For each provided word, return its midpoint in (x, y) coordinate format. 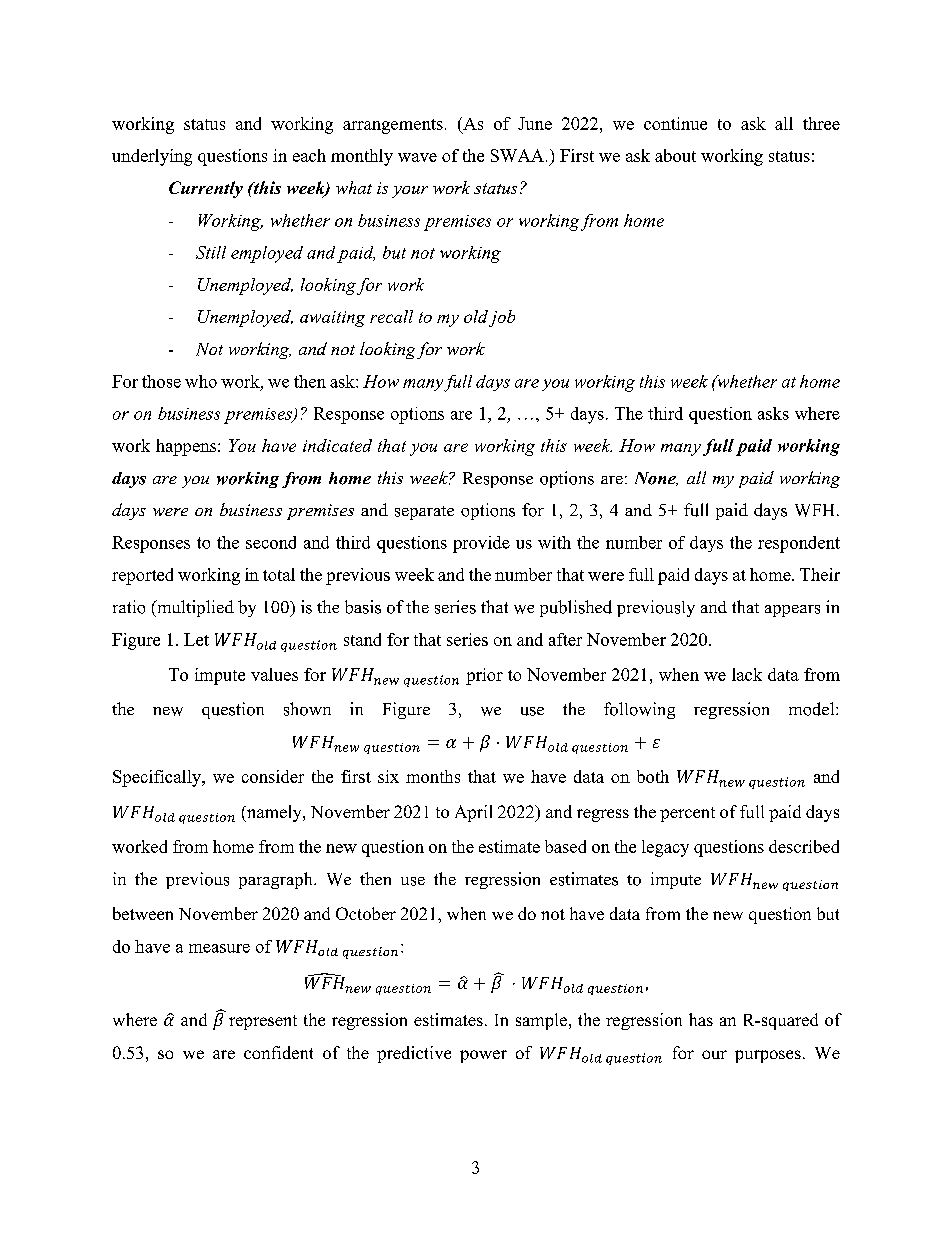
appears (792, 611)
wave (417, 157)
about (675, 155)
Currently (206, 189)
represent (263, 1022)
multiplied (194, 608)
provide (481, 544)
